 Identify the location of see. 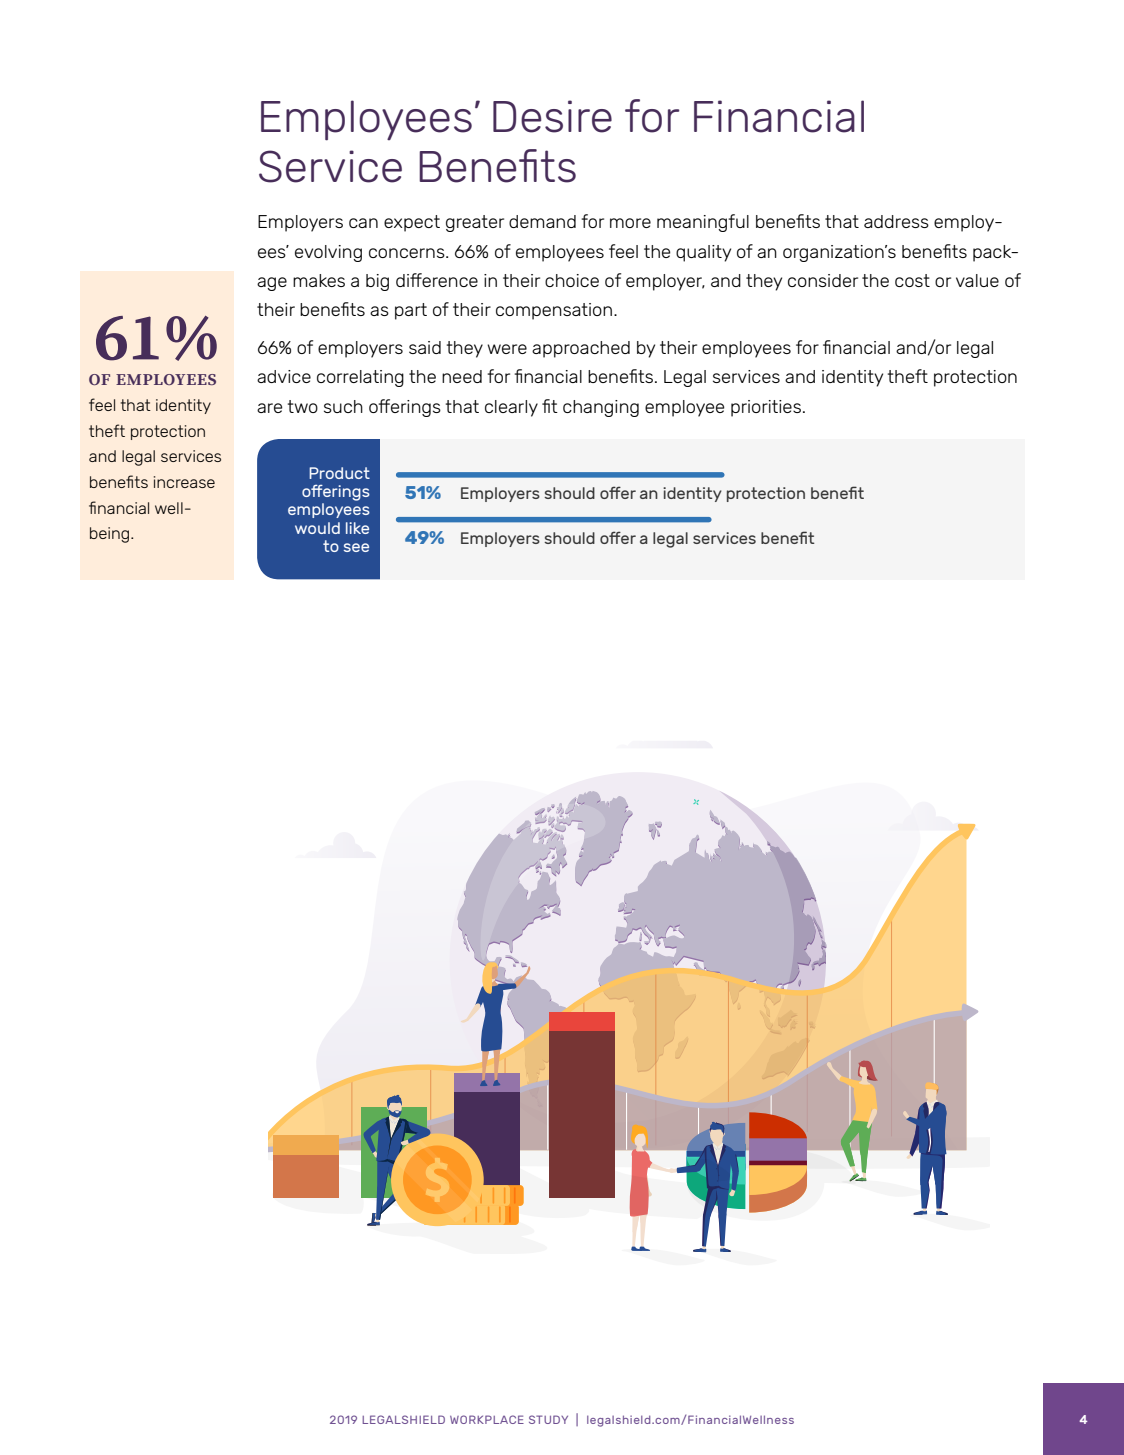
(356, 547).
